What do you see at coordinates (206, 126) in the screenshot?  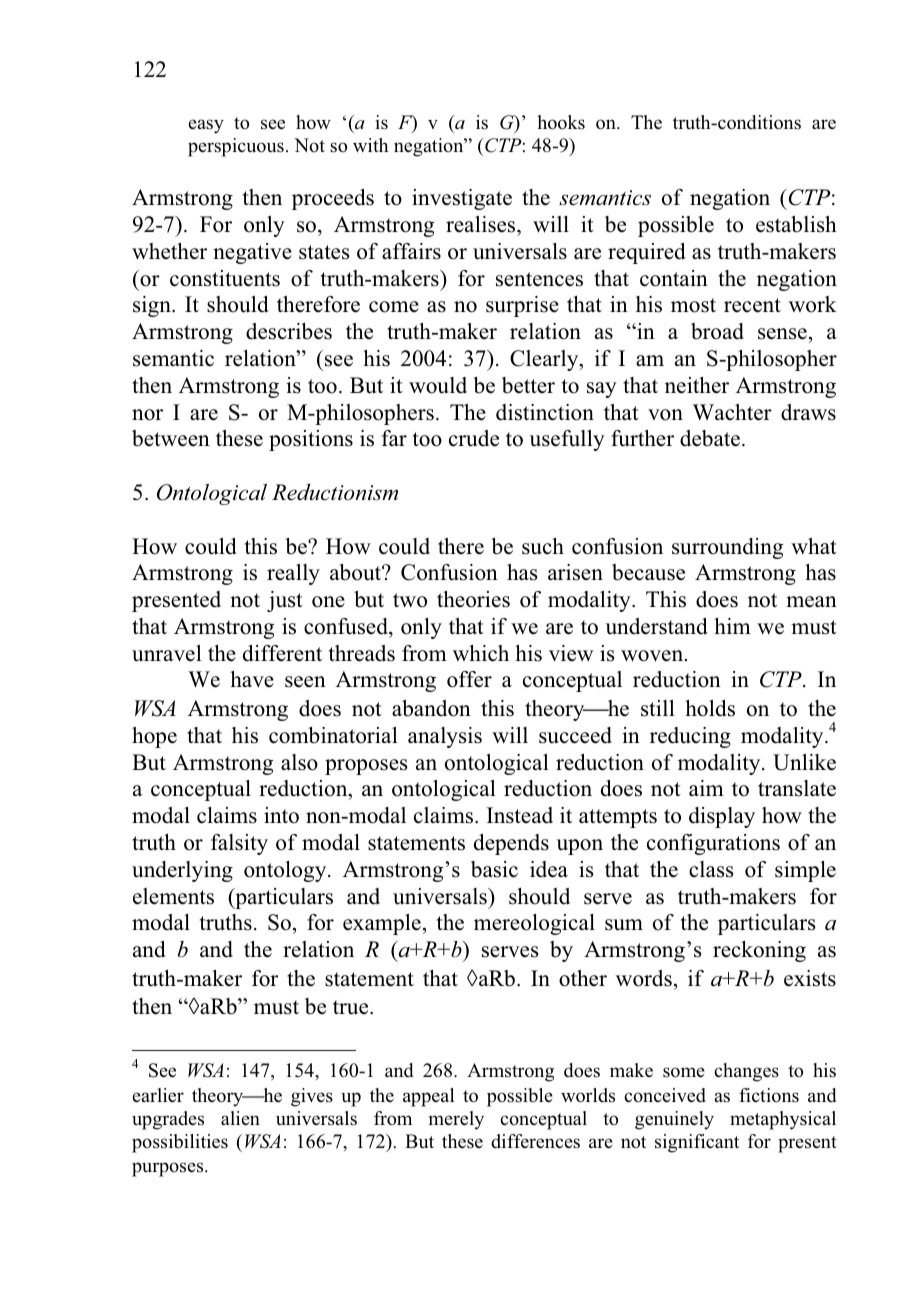 I see `easy` at bounding box center [206, 126].
